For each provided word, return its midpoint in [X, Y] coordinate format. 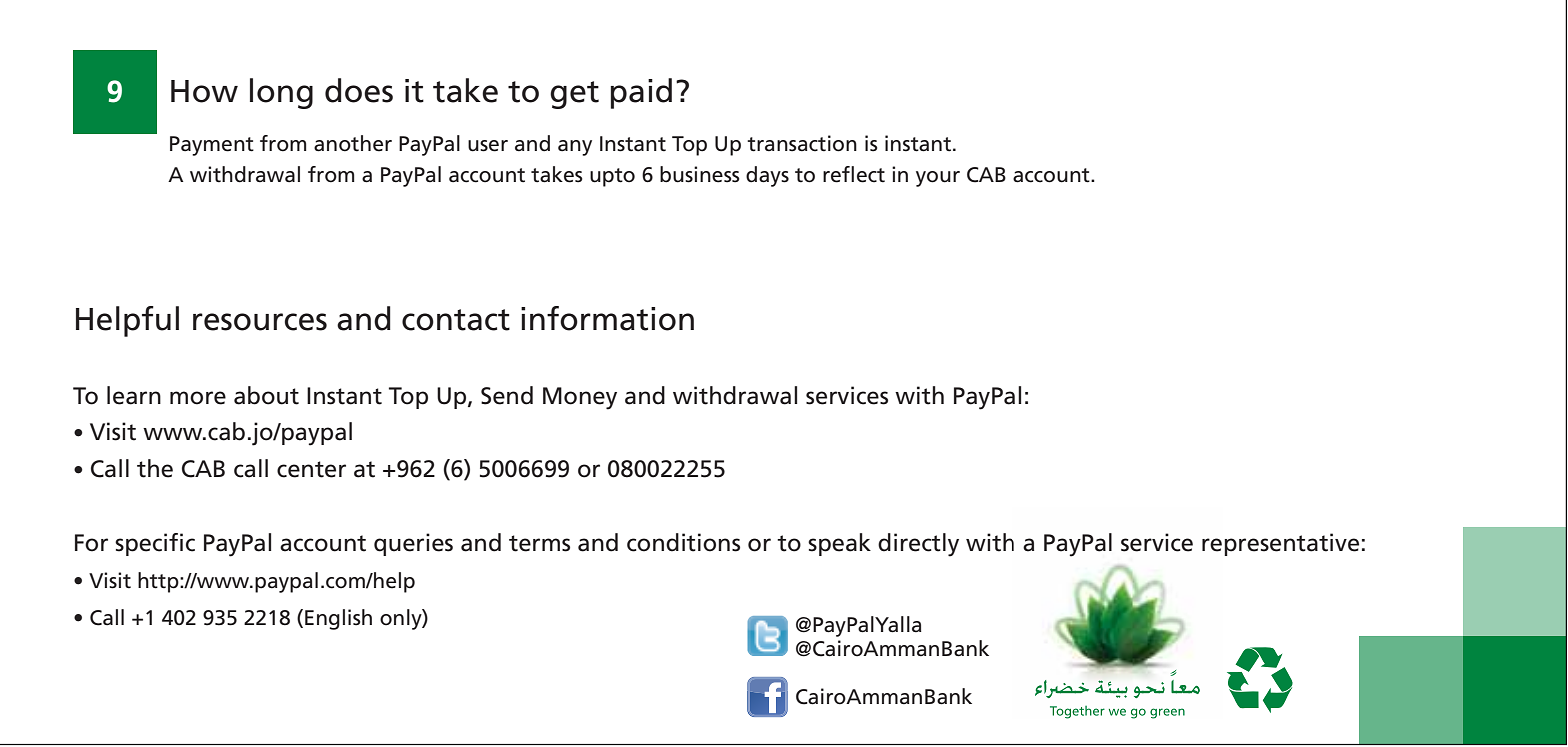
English [338, 619]
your [938, 179]
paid [641, 93]
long [281, 93]
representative [1280, 544]
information [607, 318]
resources [260, 322]
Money [580, 398]
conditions [683, 542]
